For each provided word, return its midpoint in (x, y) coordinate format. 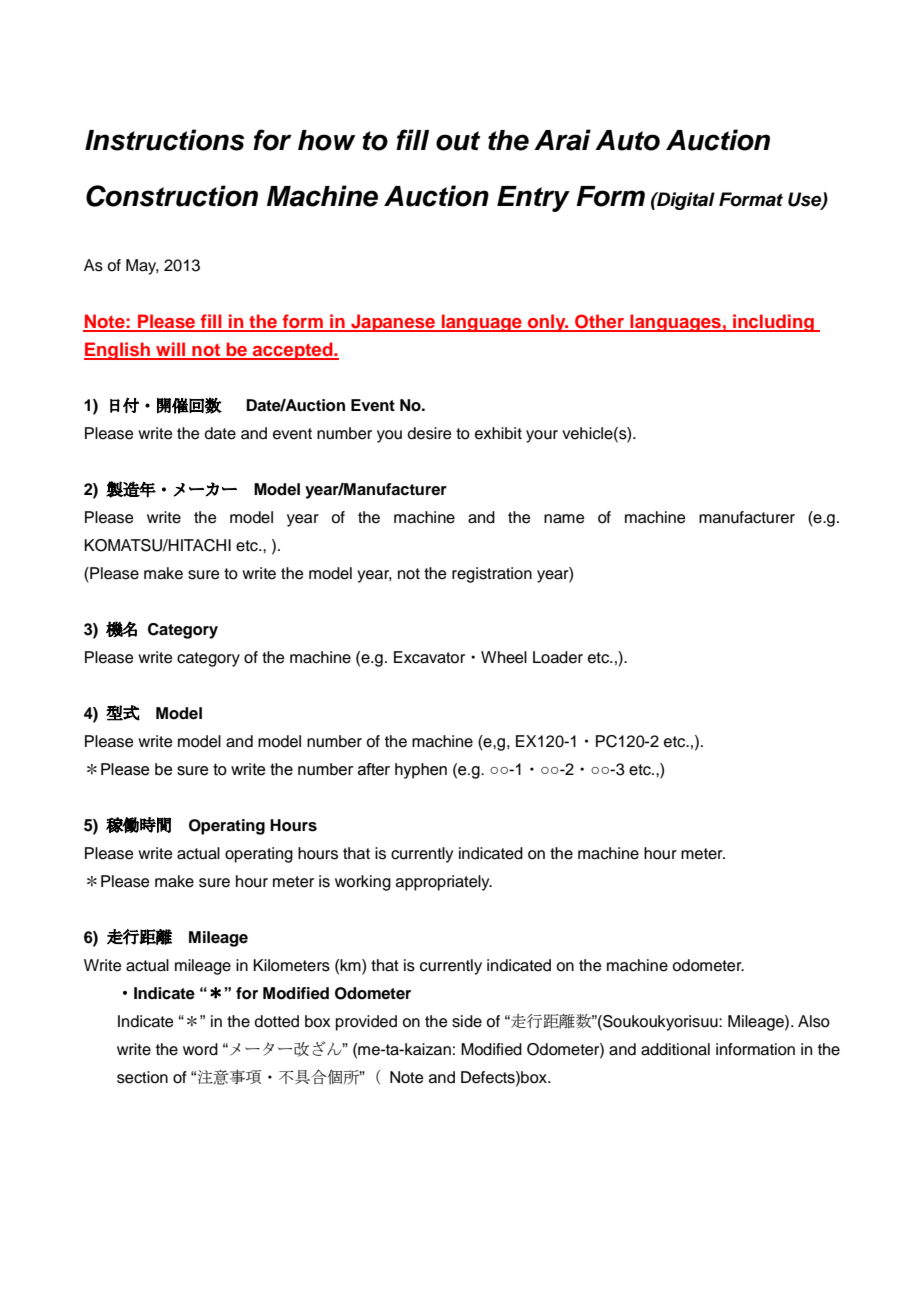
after (374, 769)
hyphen (421, 771)
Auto (627, 140)
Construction (172, 196)
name (564, 519)
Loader (558, 657)
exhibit (498, 433)
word (200, 1049)
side (467, 1021)
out (458, 141)
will (171, 350)
